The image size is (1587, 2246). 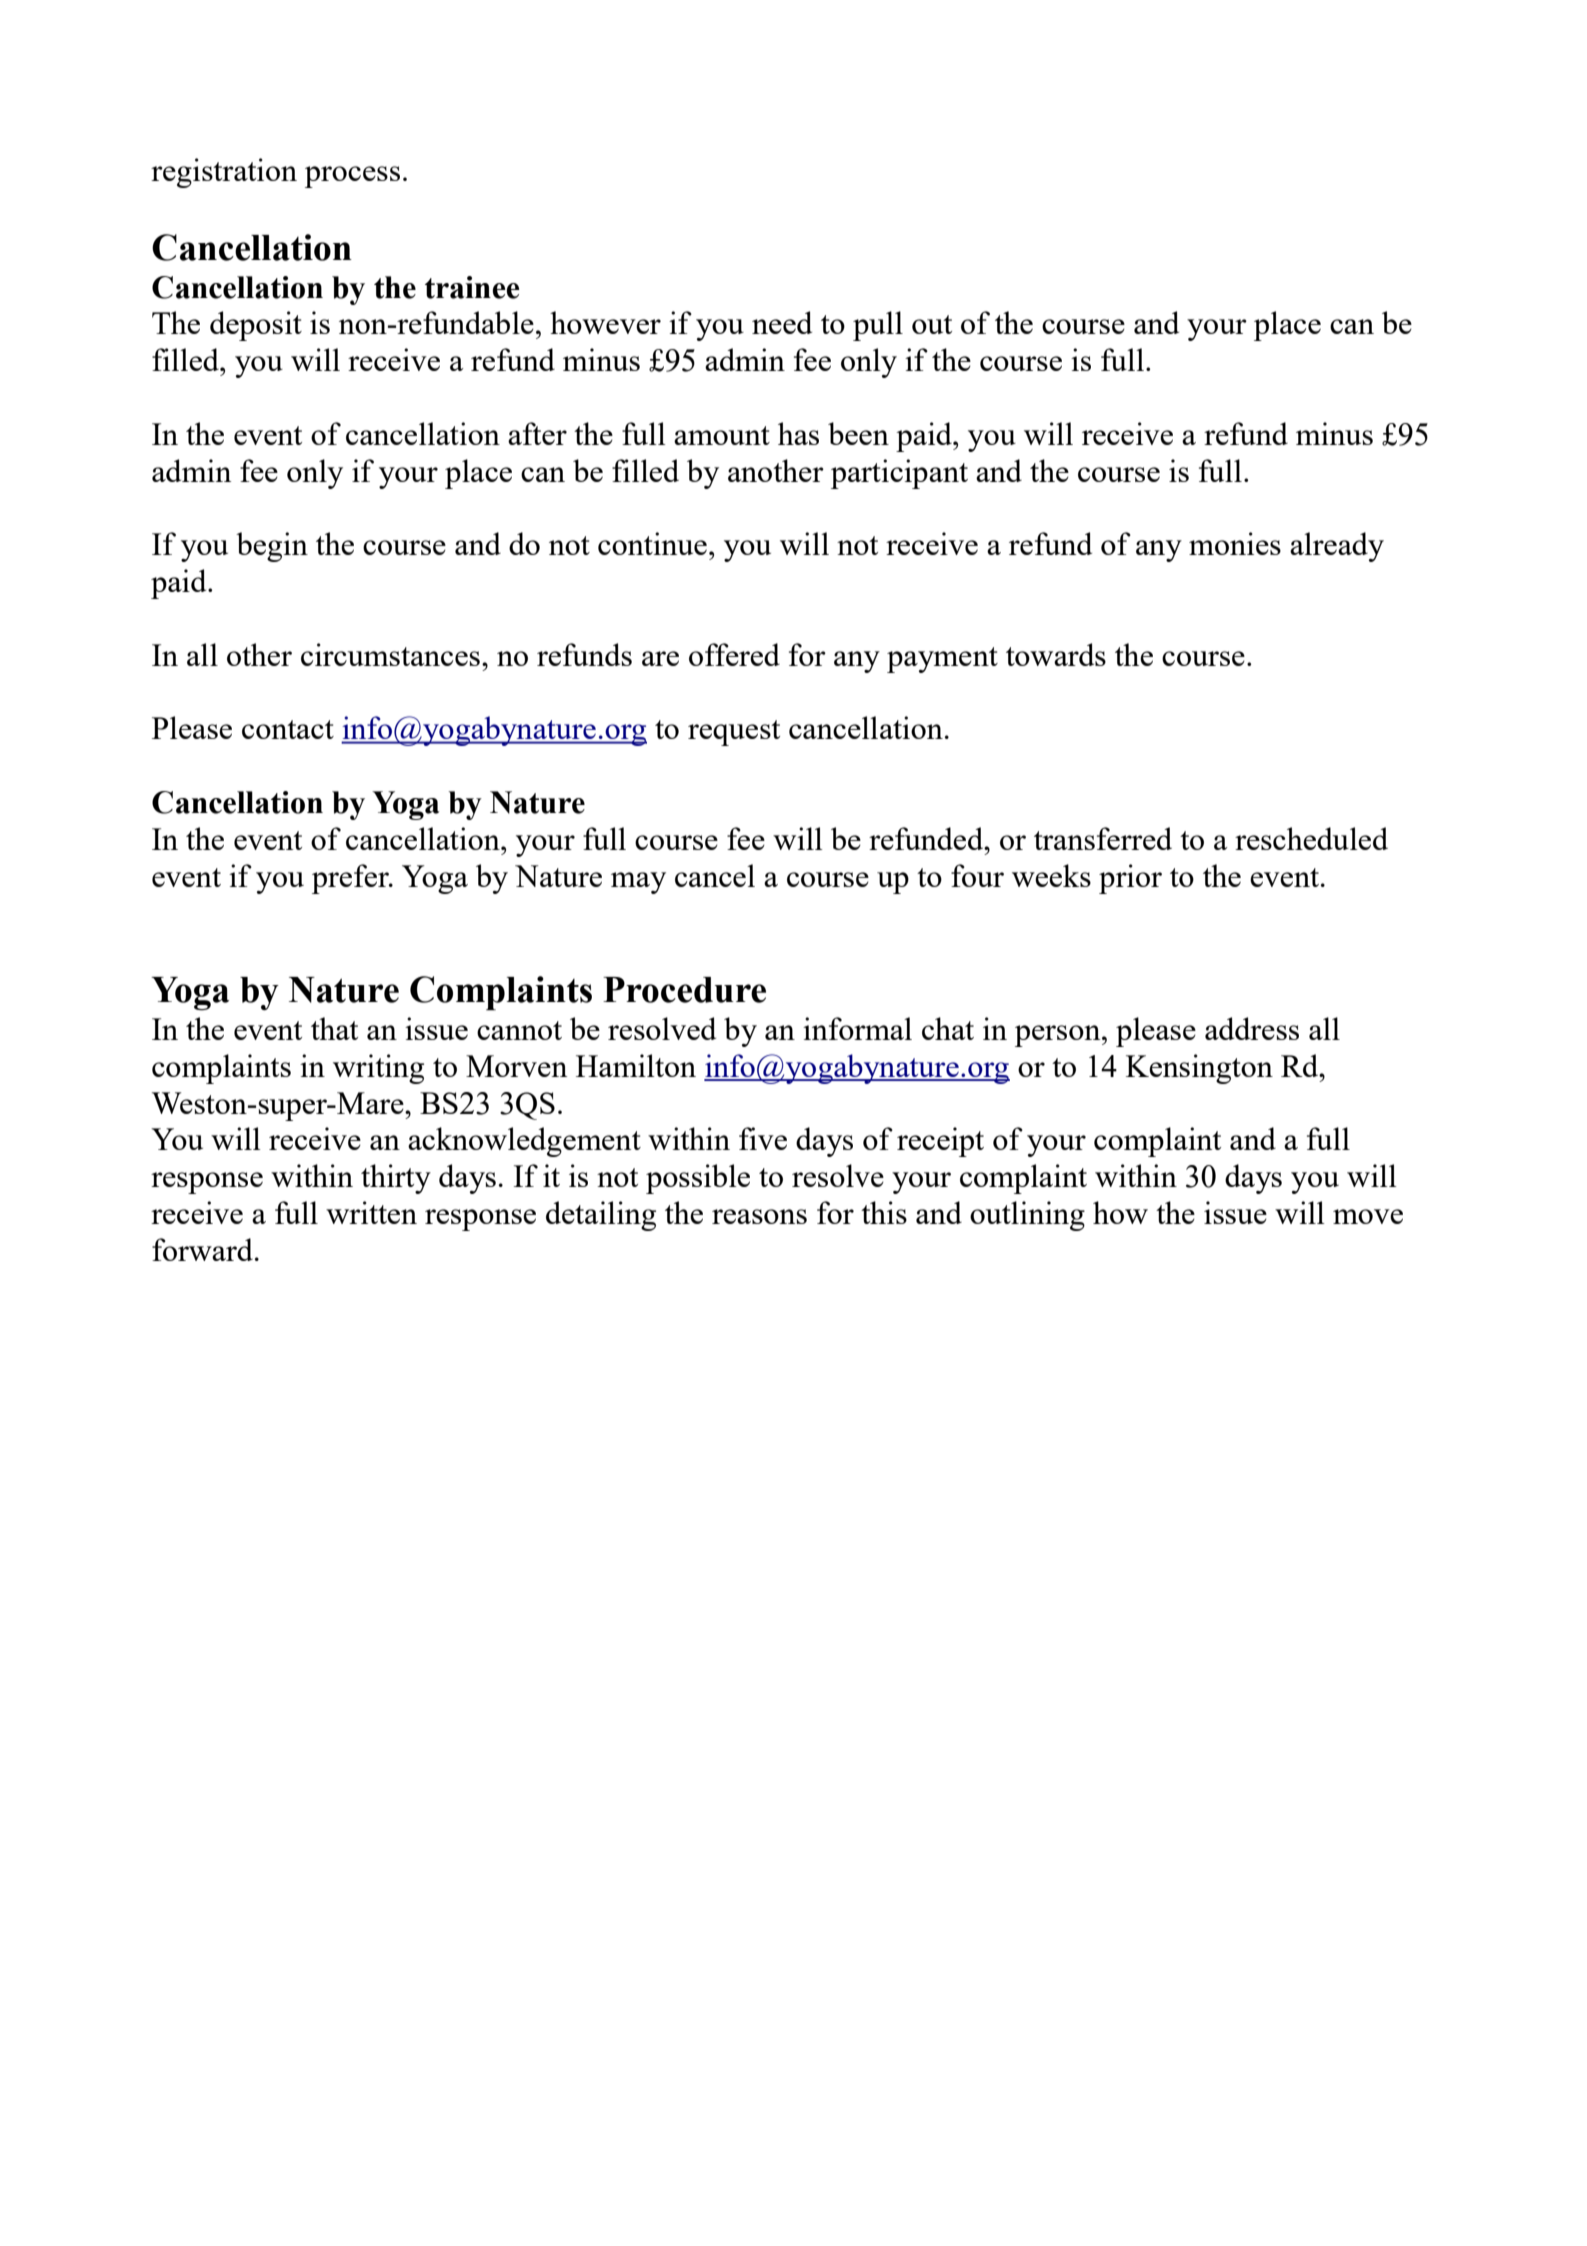 I want to click on monies, so click(x=1235, y=543).
